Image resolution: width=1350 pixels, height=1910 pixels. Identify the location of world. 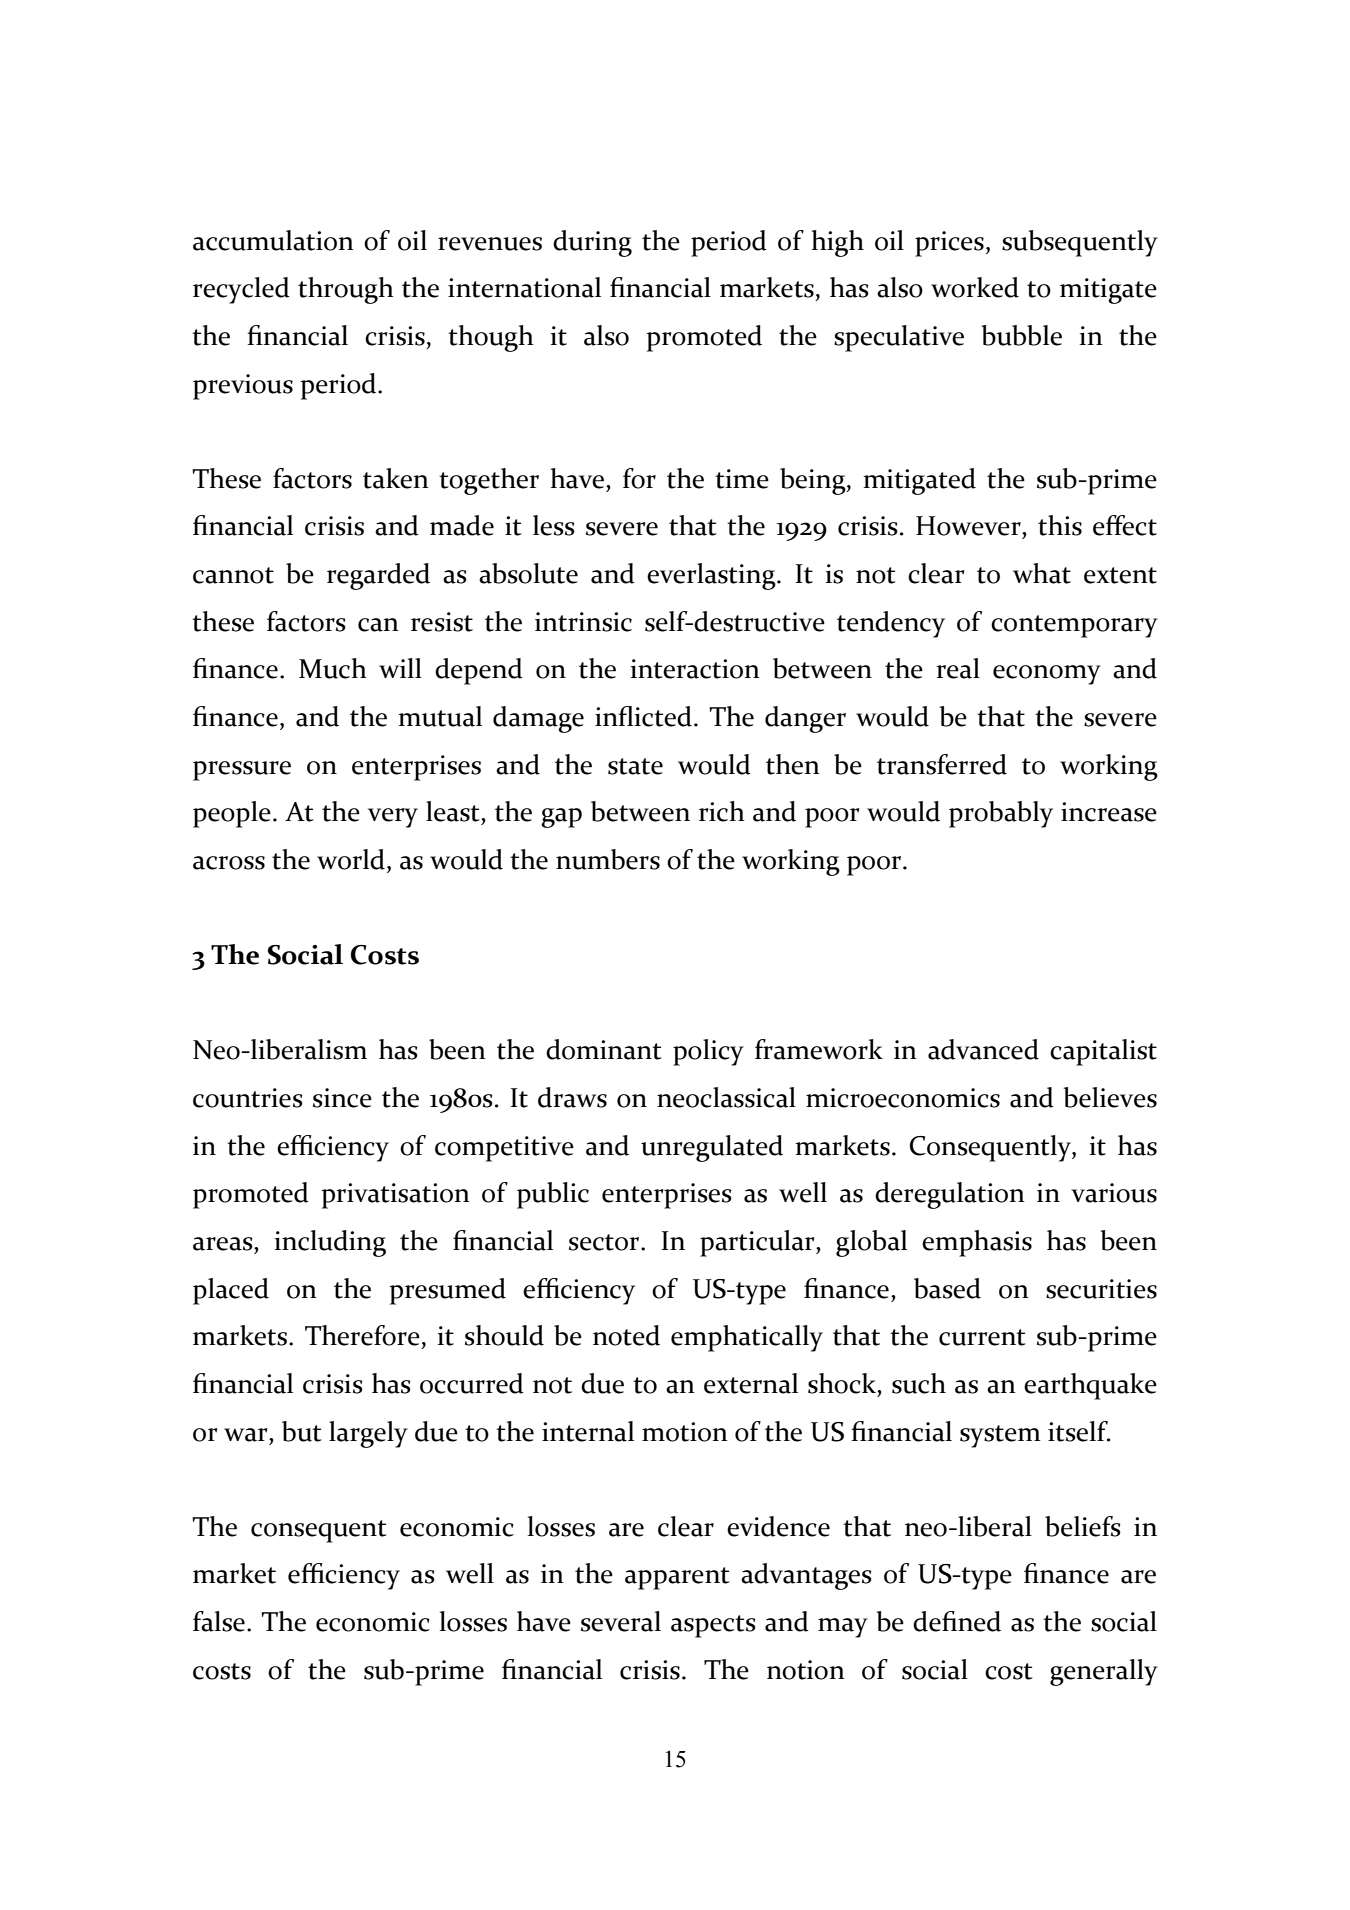
(352, 859).
